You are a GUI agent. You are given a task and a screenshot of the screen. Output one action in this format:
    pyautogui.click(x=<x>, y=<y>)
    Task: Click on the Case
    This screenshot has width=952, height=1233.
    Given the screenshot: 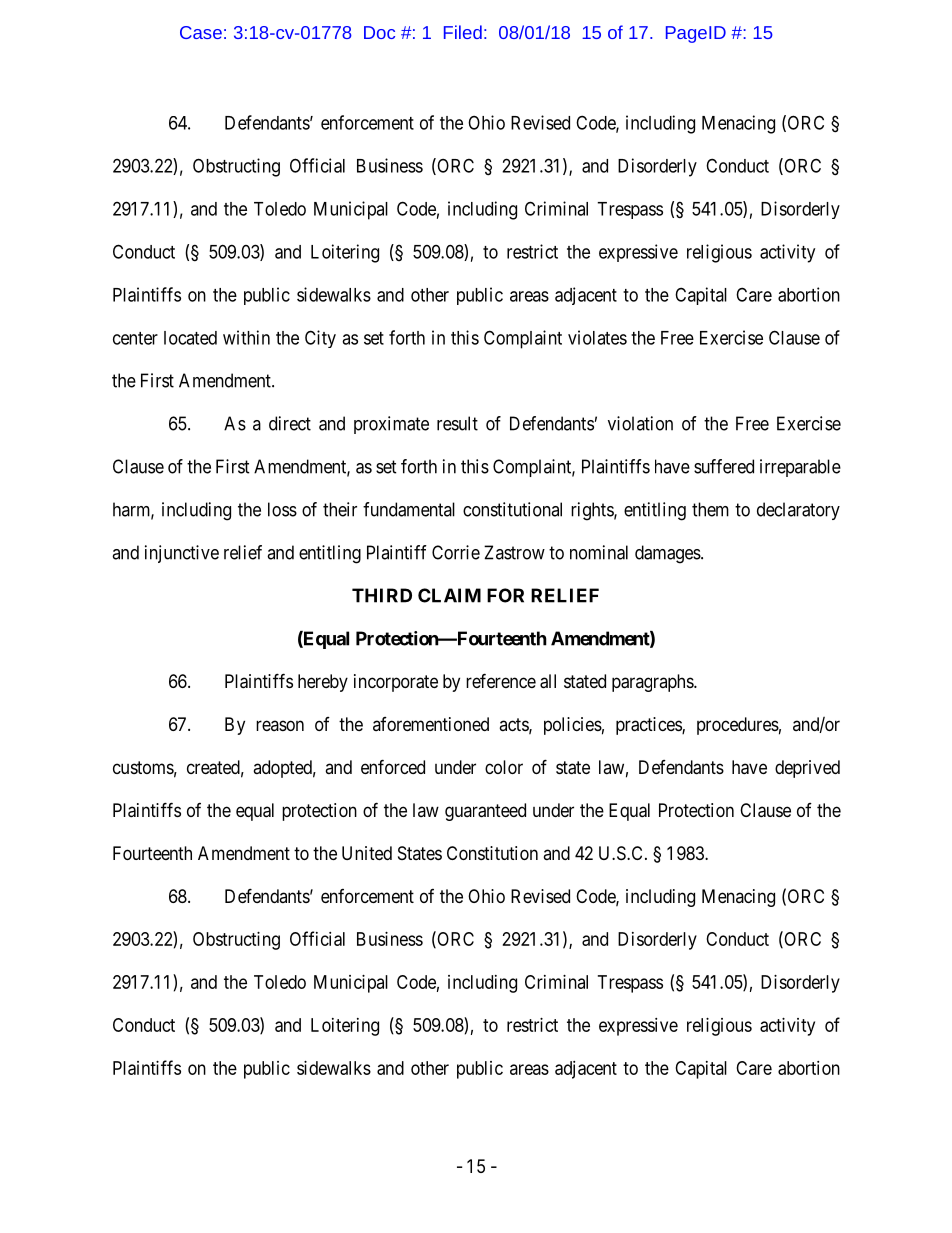 What is the action you would take?
    pyautogui.click(x=201, y=32)
